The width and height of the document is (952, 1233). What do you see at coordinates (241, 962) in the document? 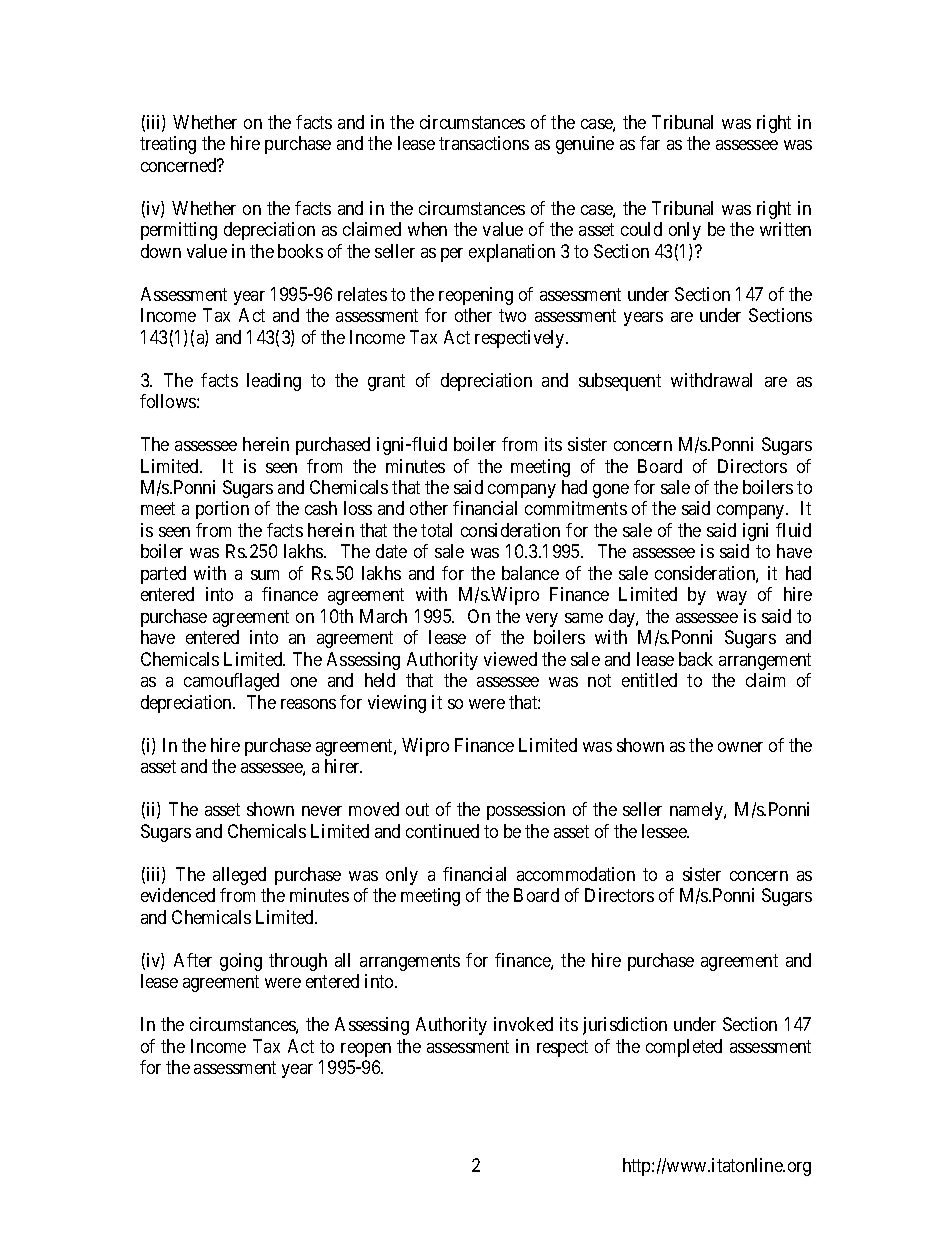
I see `going` at bounding box center [241, 962].
